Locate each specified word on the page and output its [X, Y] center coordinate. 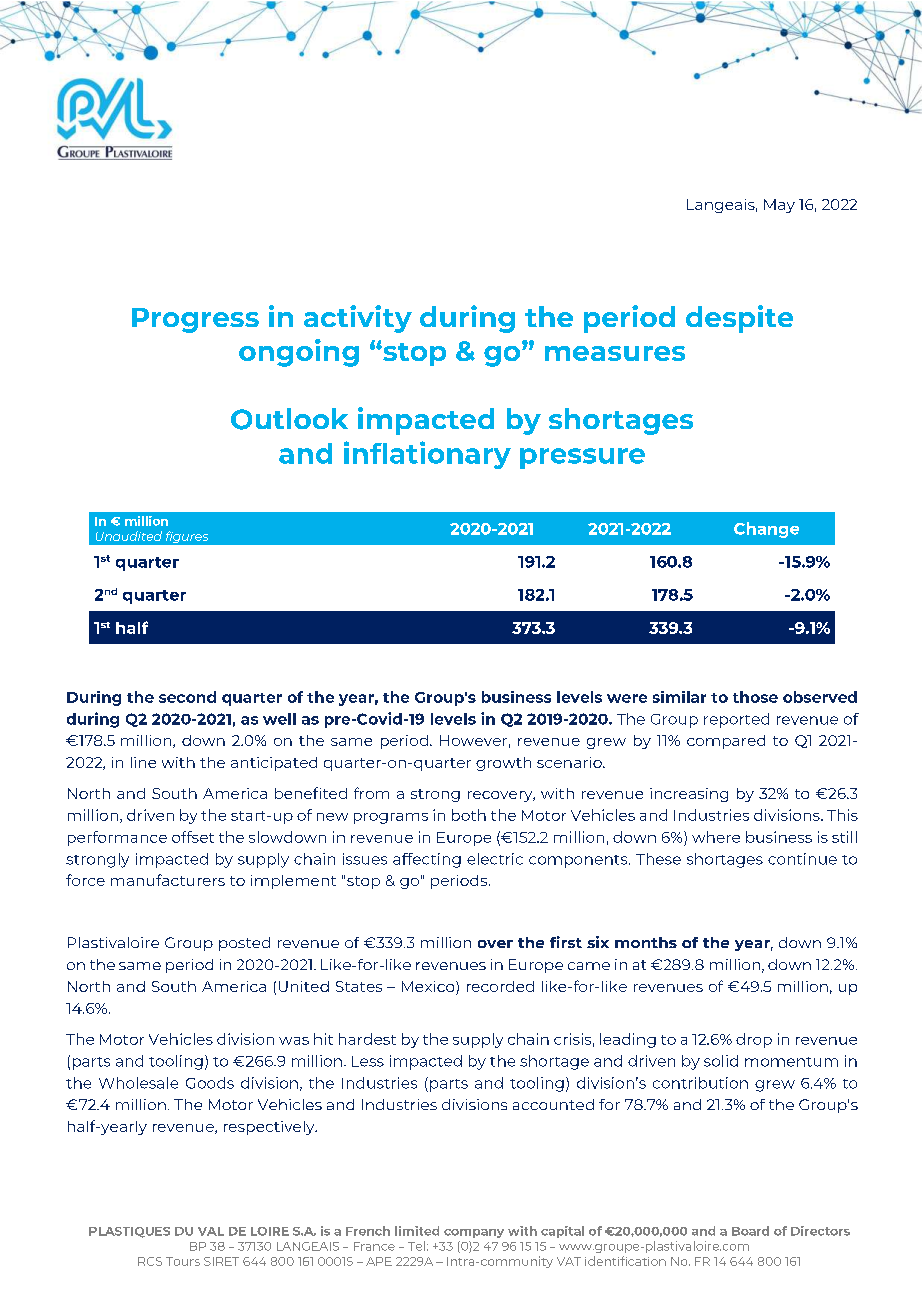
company [474, 1233]
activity [358, 319]
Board [750, 1231]
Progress [195, 320]
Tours [183, 1261]
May [779, 206]
